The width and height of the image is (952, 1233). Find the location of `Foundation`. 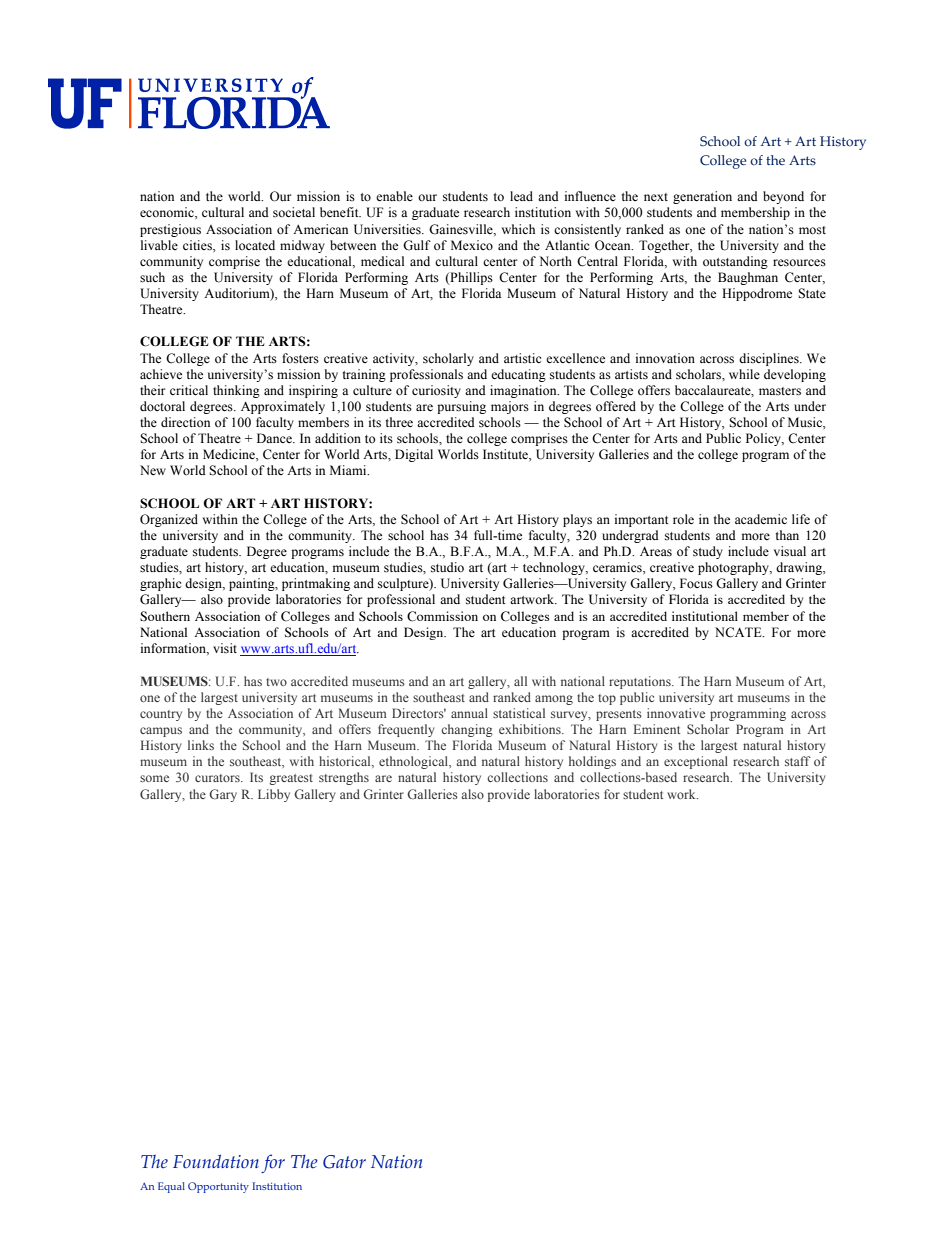

Foundation is located at coordinates (216, 1161).
